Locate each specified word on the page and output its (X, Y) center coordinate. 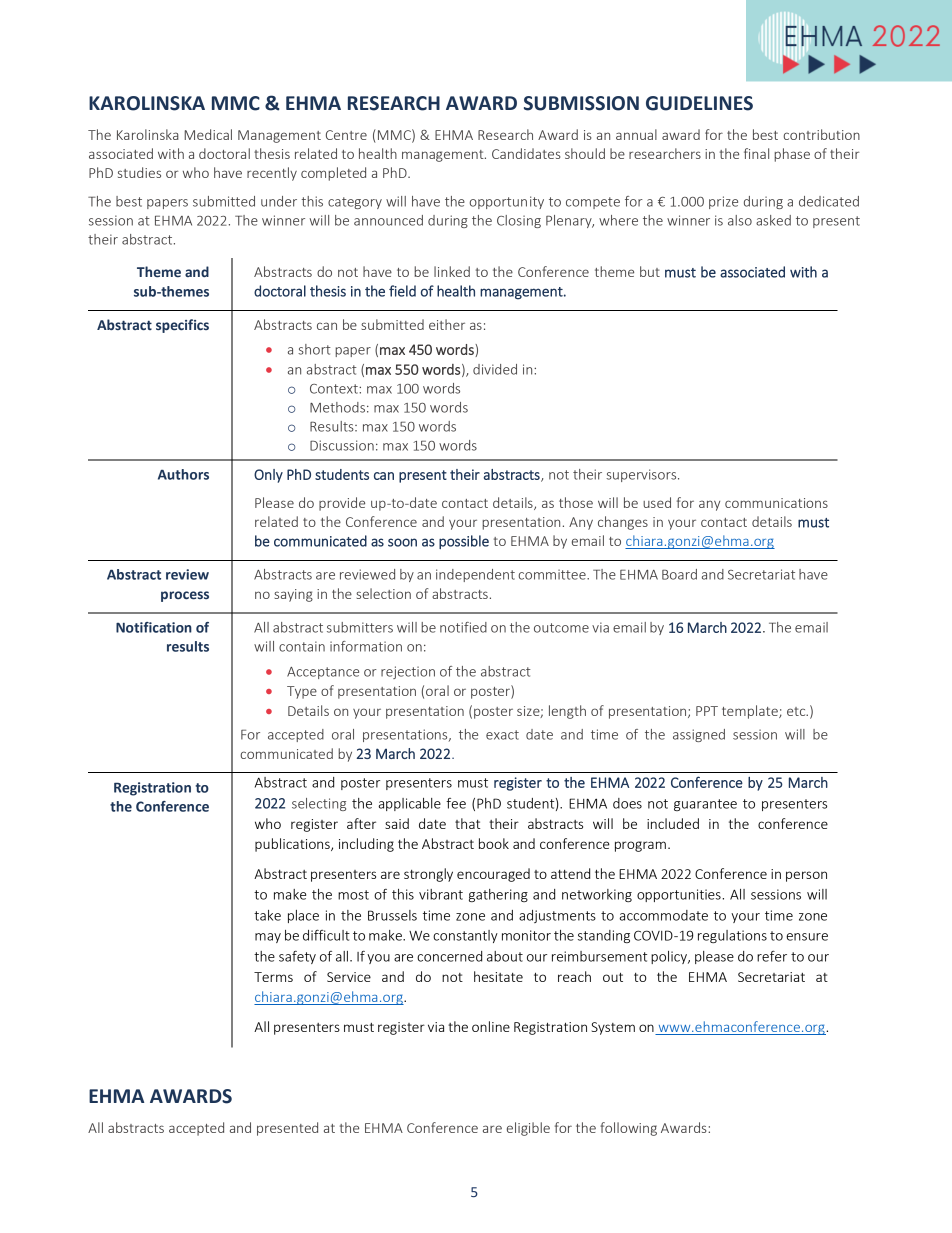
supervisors (642, 475)
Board (679, 574)
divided (495, 369)
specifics (182, 326)
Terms (273, 977)
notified (463, 627)
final (756, 153)
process (185, 596)
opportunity (507, 202)
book (494, 843)
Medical (208, 134)
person (806, 876)
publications (293, 845)
